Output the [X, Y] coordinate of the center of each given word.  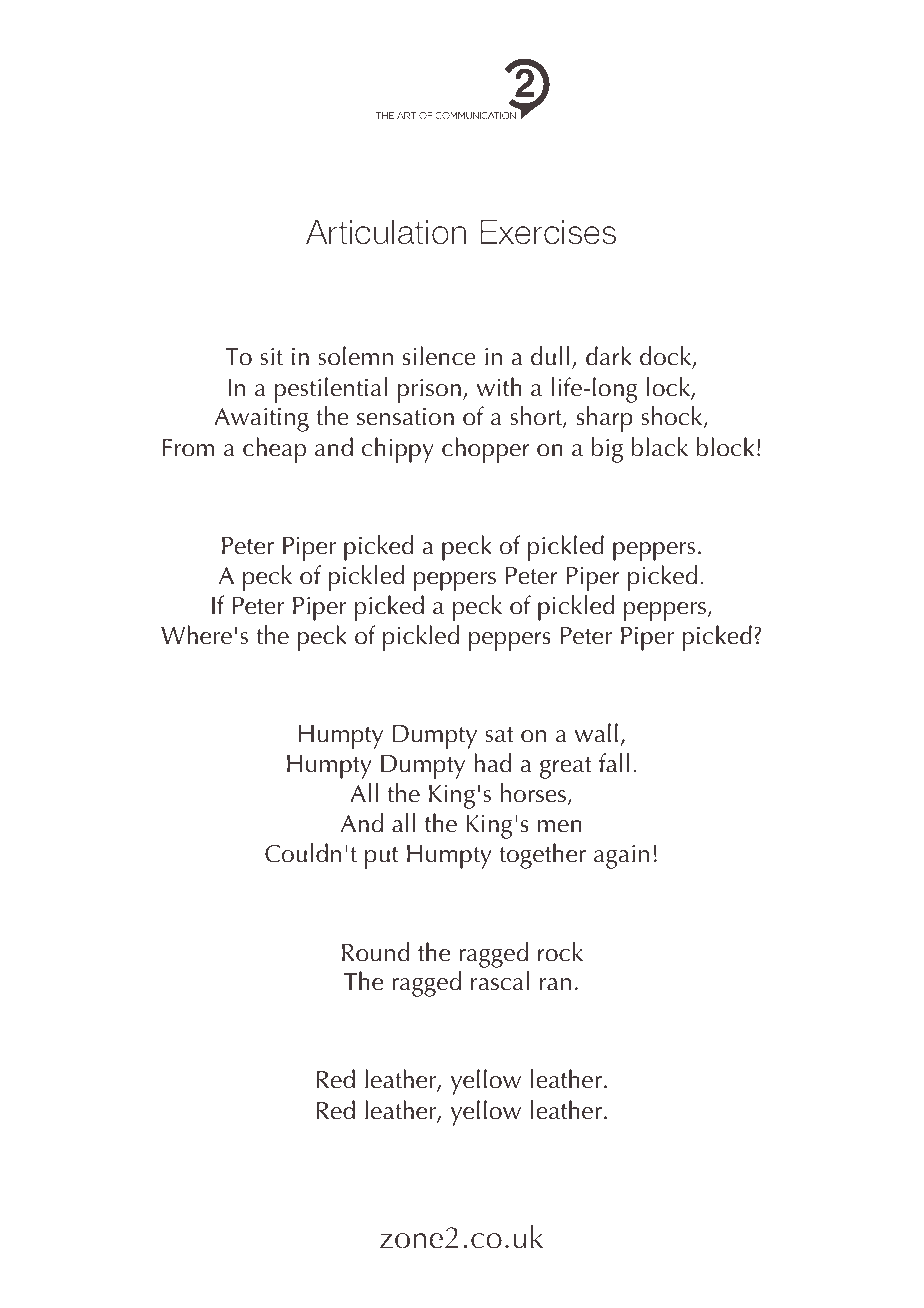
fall [614, 763]
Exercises [548, 232]
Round [376, 952]
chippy [398, 450]
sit [271, 357]
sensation [405, 417]
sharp [605, 419]
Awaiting [261, 420]
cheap [274, 450]
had [493, 763]
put [381, 858]
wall [596, 733]
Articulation [386, 232]
